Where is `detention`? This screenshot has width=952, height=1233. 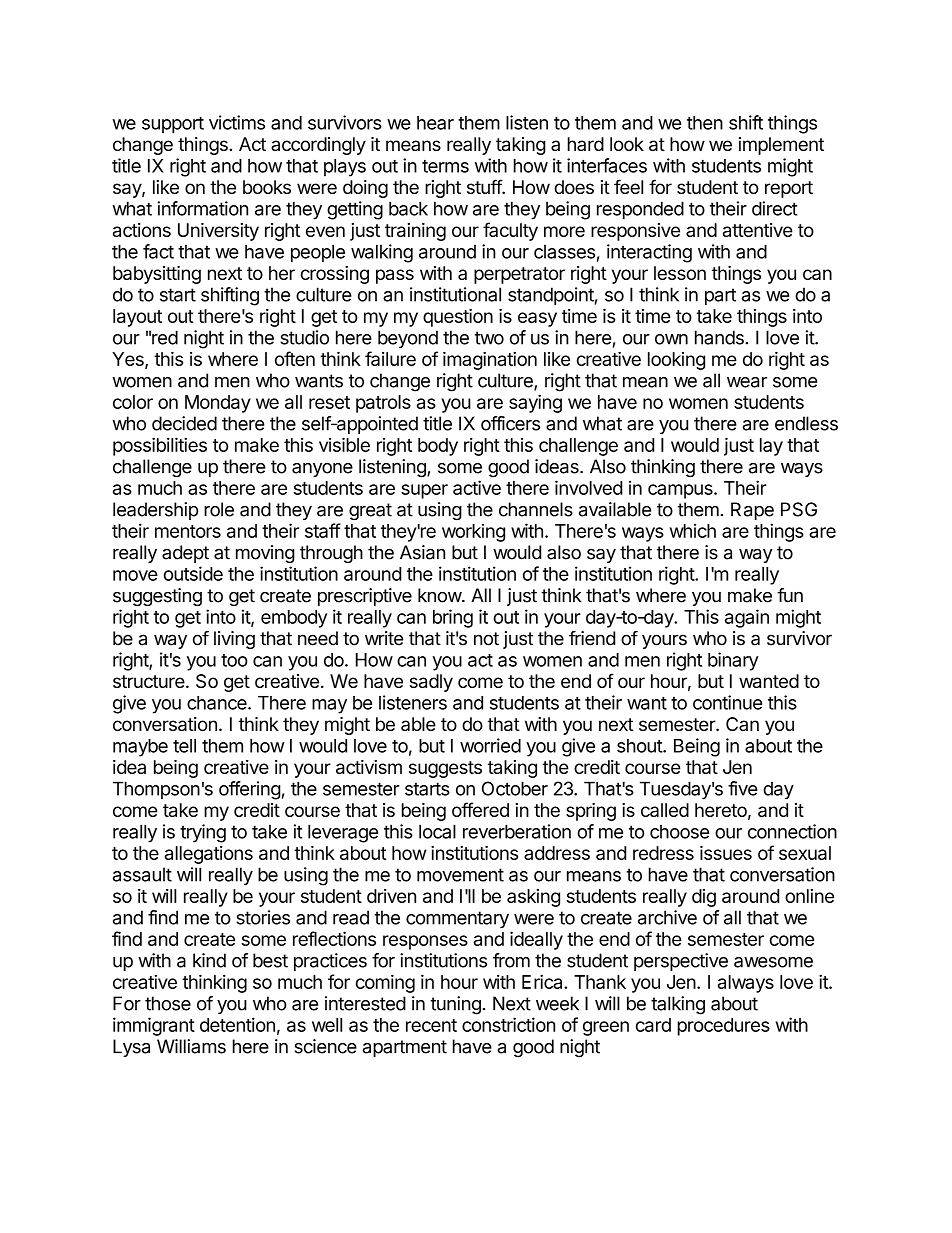 detention is located at coordinates (237, 1024).
